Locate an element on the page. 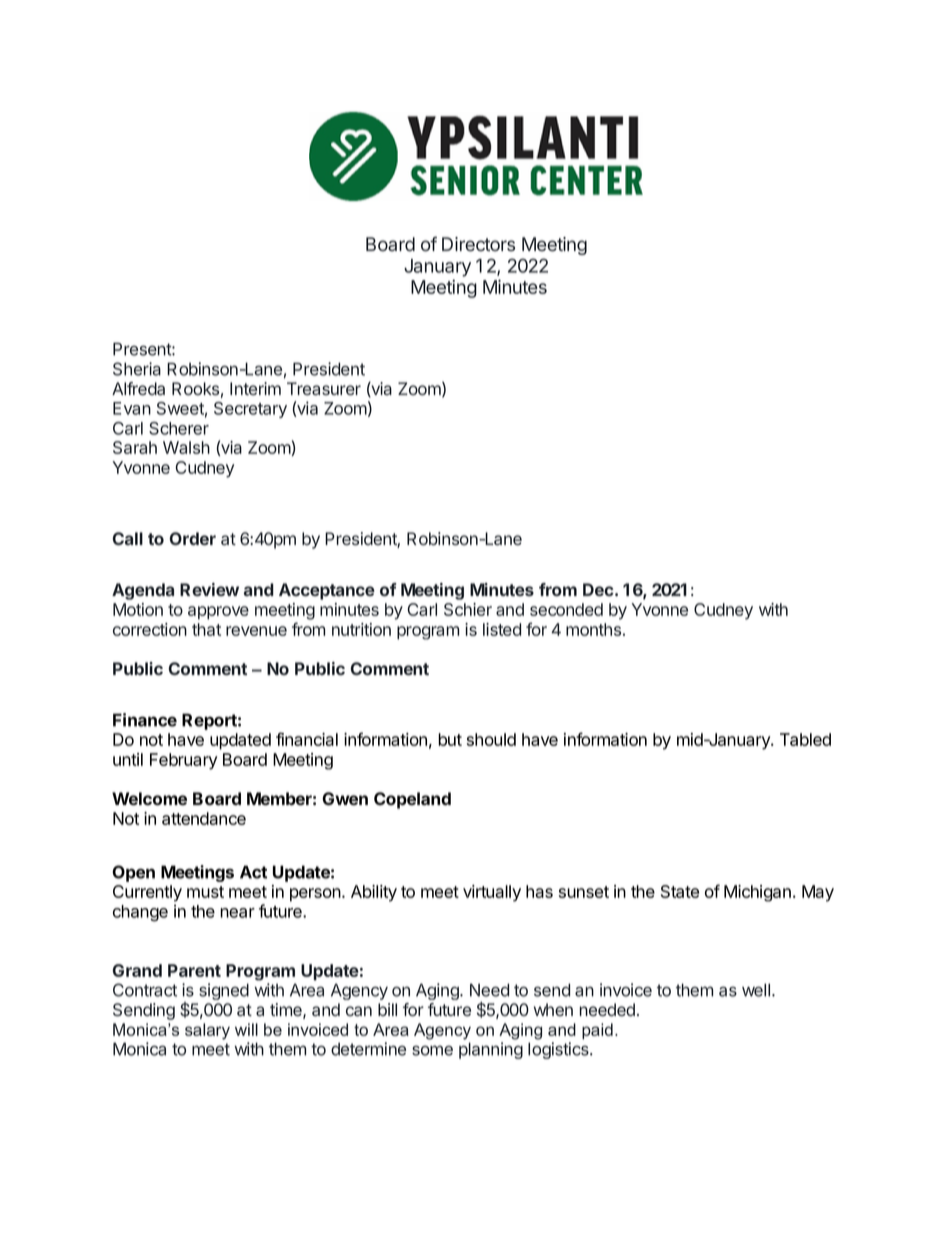  planning is located at coordinates (491, 1050).
